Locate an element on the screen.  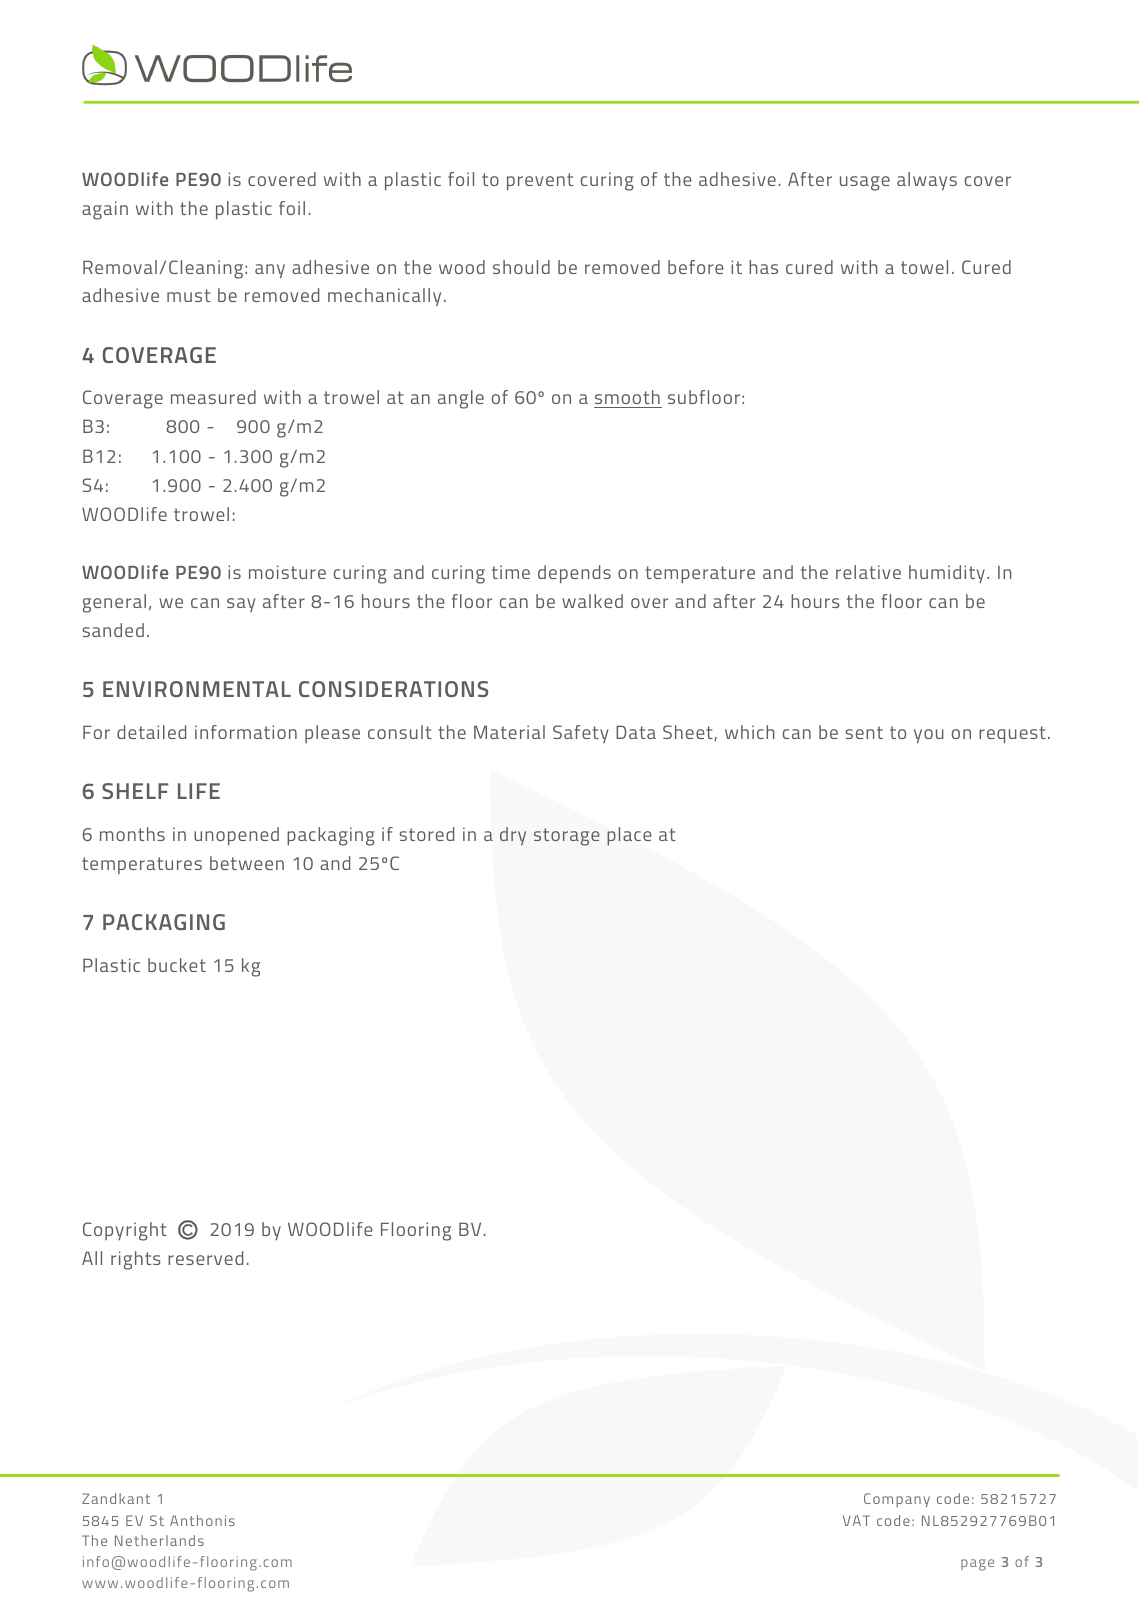
always is located at coordinates (927, 181).
